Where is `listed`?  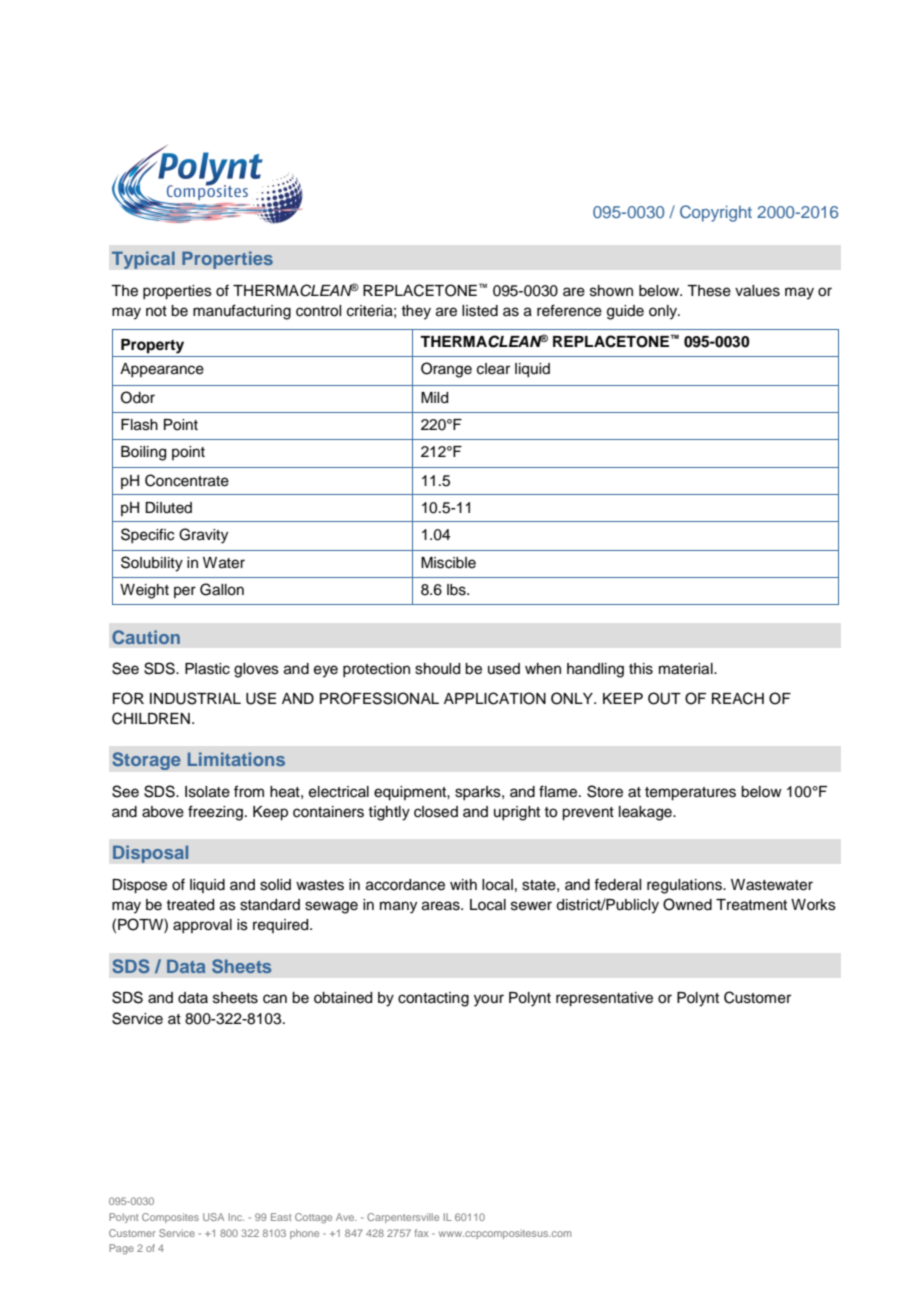
listed is located at coordinates (480, 311).
